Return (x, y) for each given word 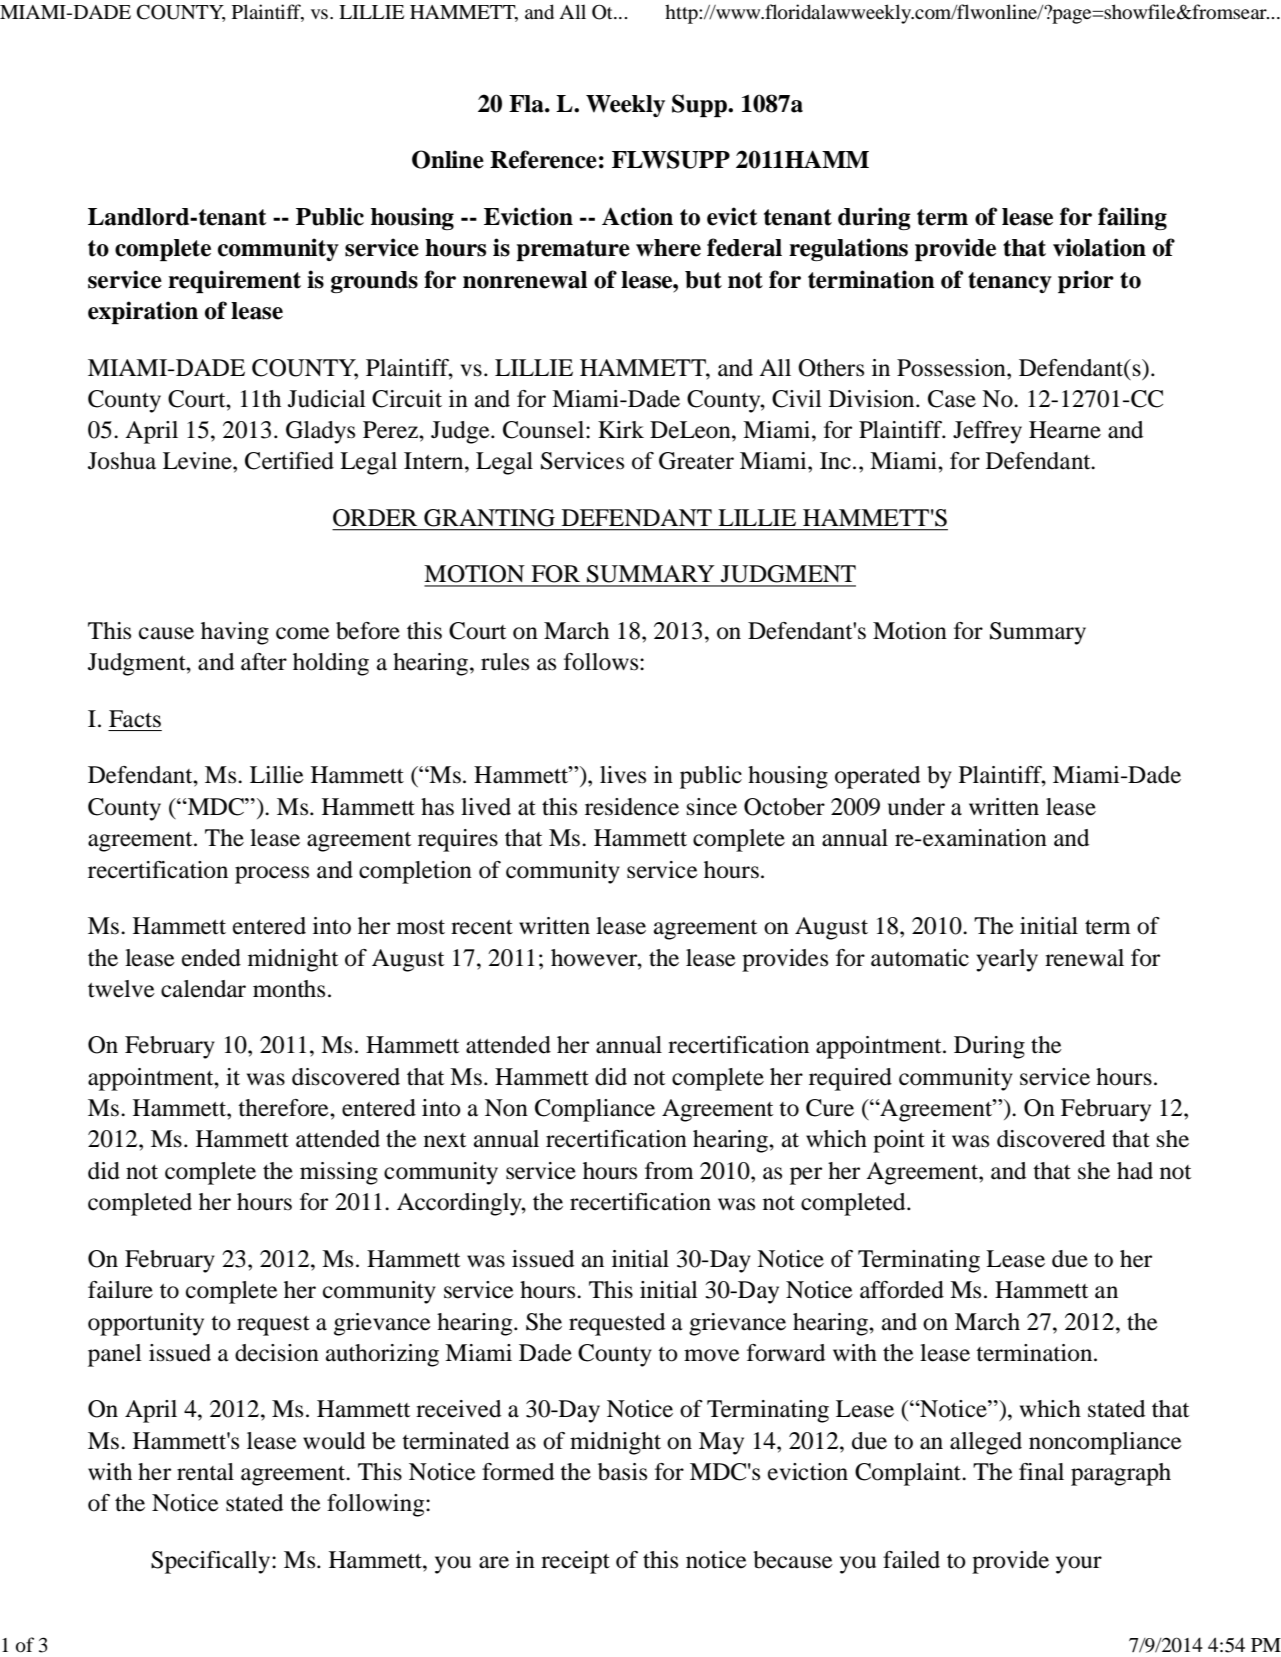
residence (632, 807)
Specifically (212, 1562)
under (916, 807)
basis (622, 1472)
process (272, 875)
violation (1099, 247)
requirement (234, 281)
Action (637, 216)
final (1041, 1472)
